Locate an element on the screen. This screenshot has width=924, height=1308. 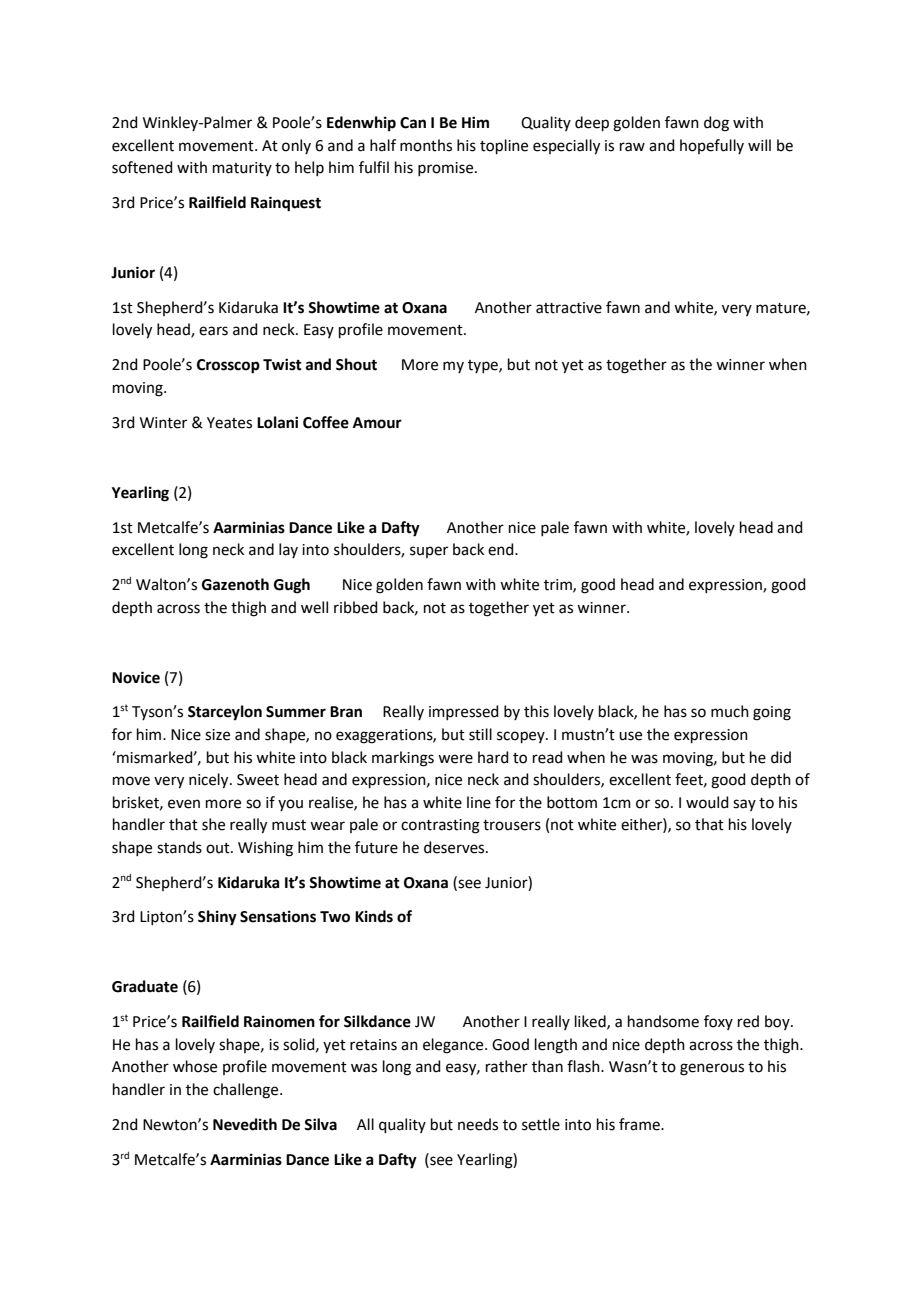
Shout is located at coordinates (356, 364).
